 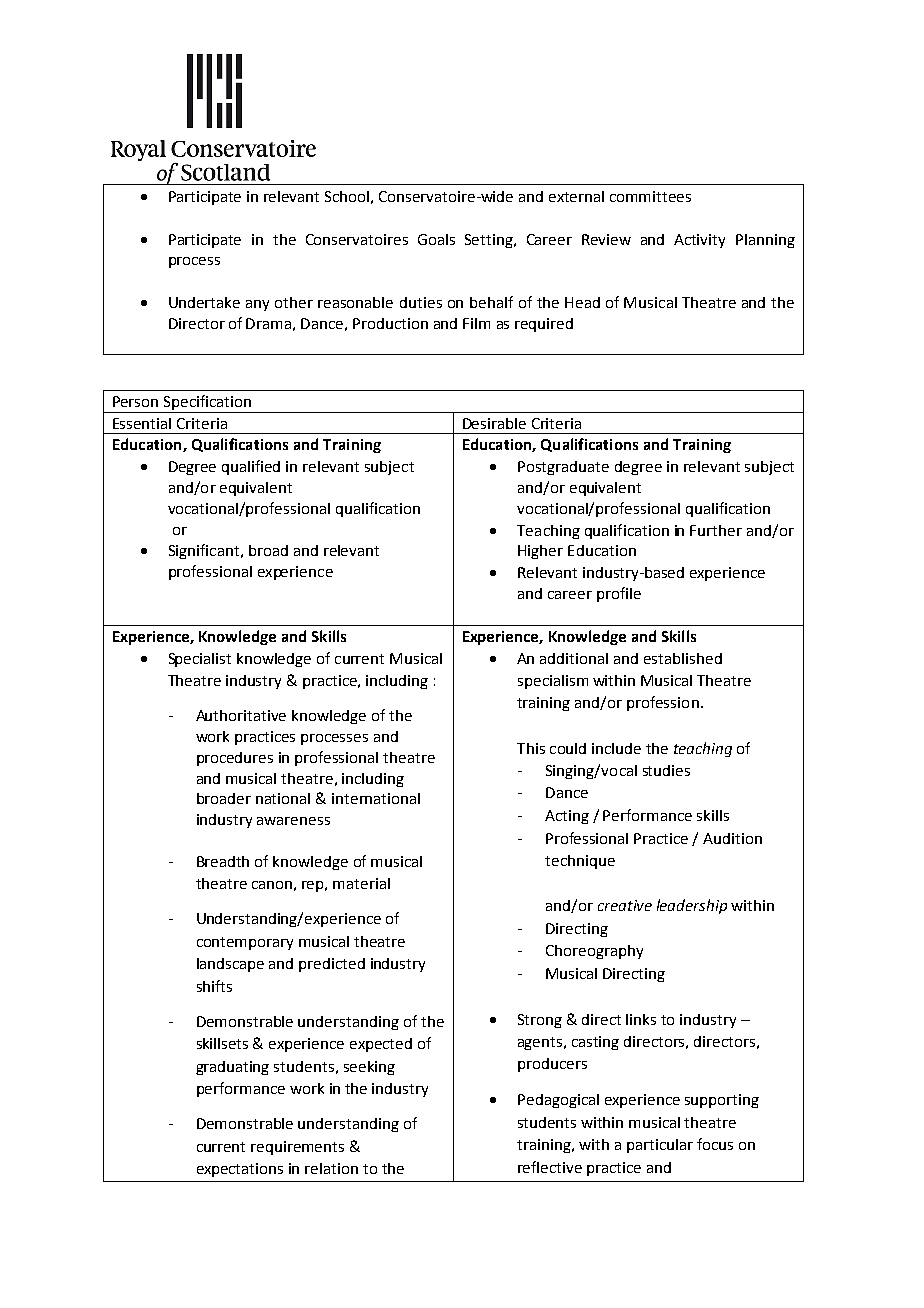 What do you see at coordinates (200, 660) in the screenshot?
I see `Specialist` at bounding box center [200, 660].
